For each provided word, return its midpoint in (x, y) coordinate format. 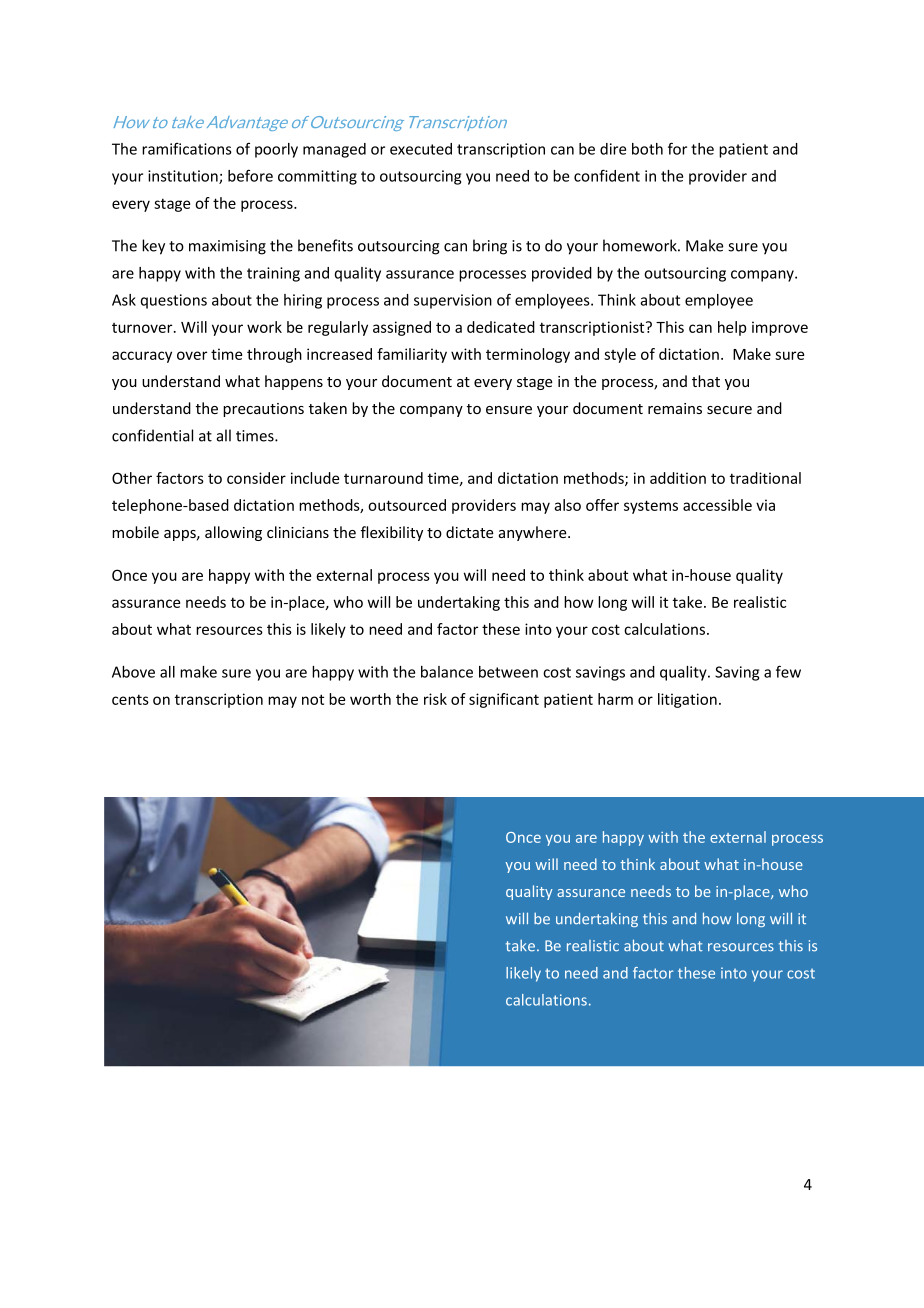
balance (447, 672)
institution (184, 177)
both (647, 149)
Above (133, 672)
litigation (687, 700)
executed (421, 149)
